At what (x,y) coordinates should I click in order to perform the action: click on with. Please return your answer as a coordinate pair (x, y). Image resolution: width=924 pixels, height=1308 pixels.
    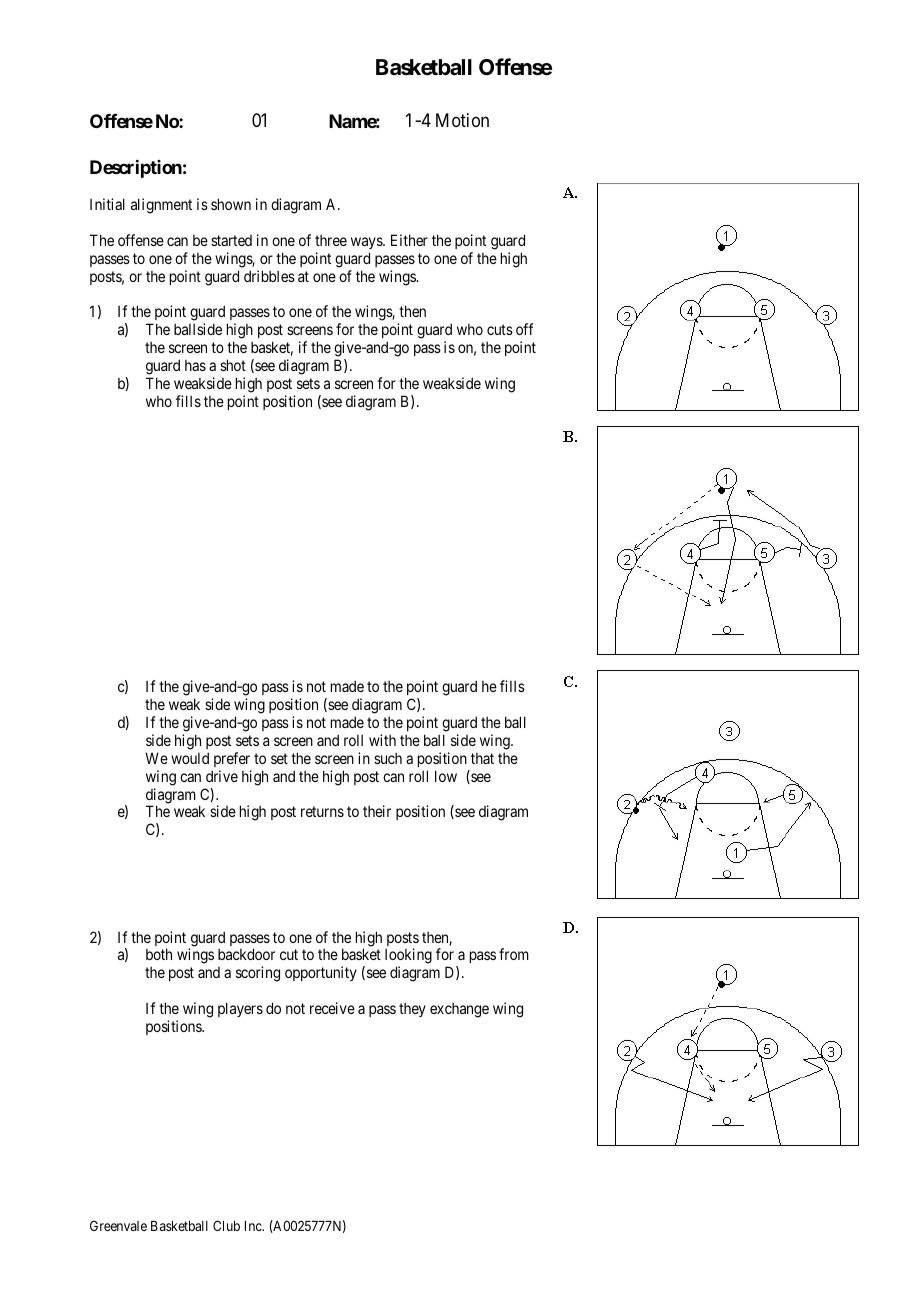
    Looking at the image, I should click on (382, 740).
